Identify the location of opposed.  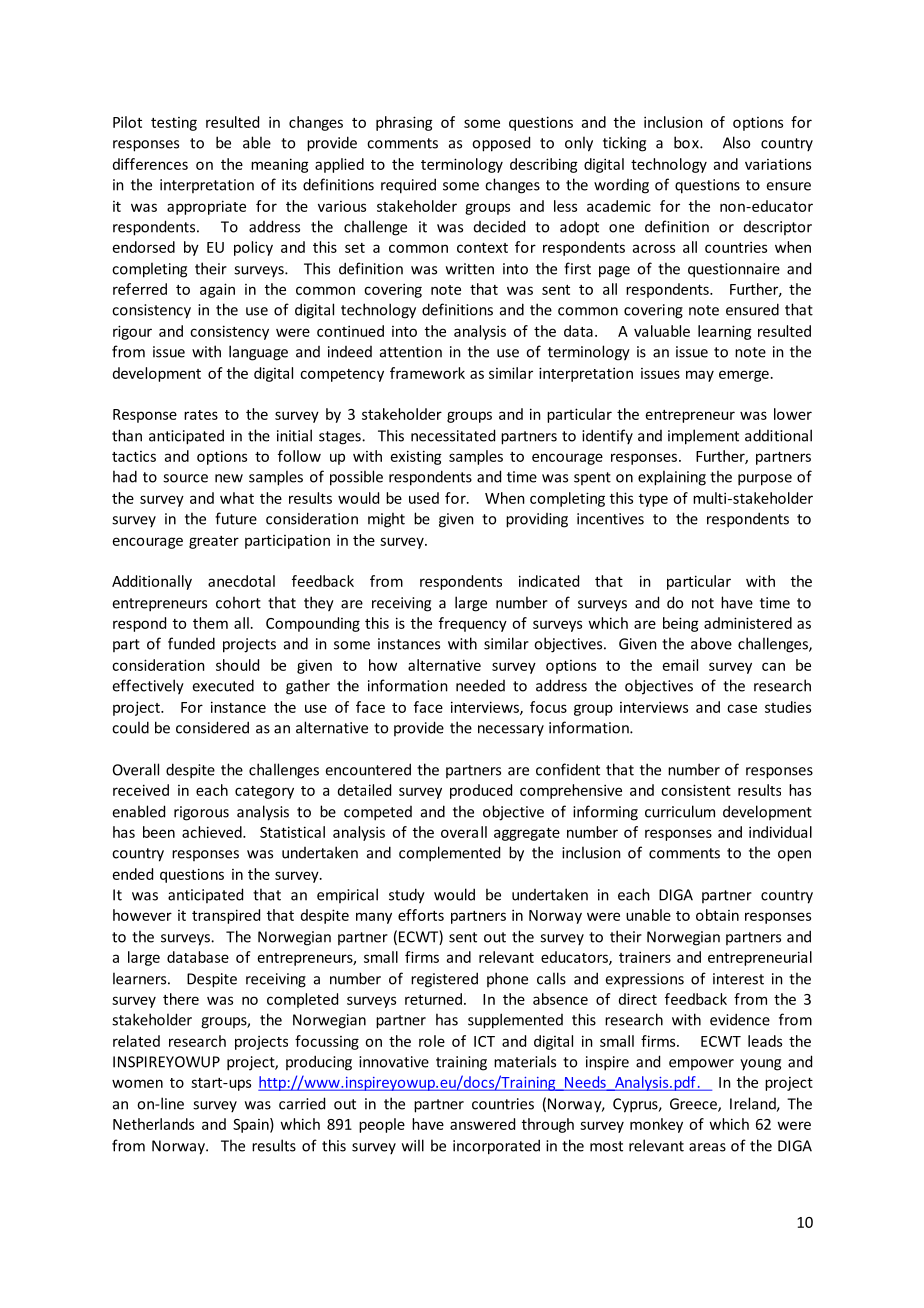
(501, 144).
